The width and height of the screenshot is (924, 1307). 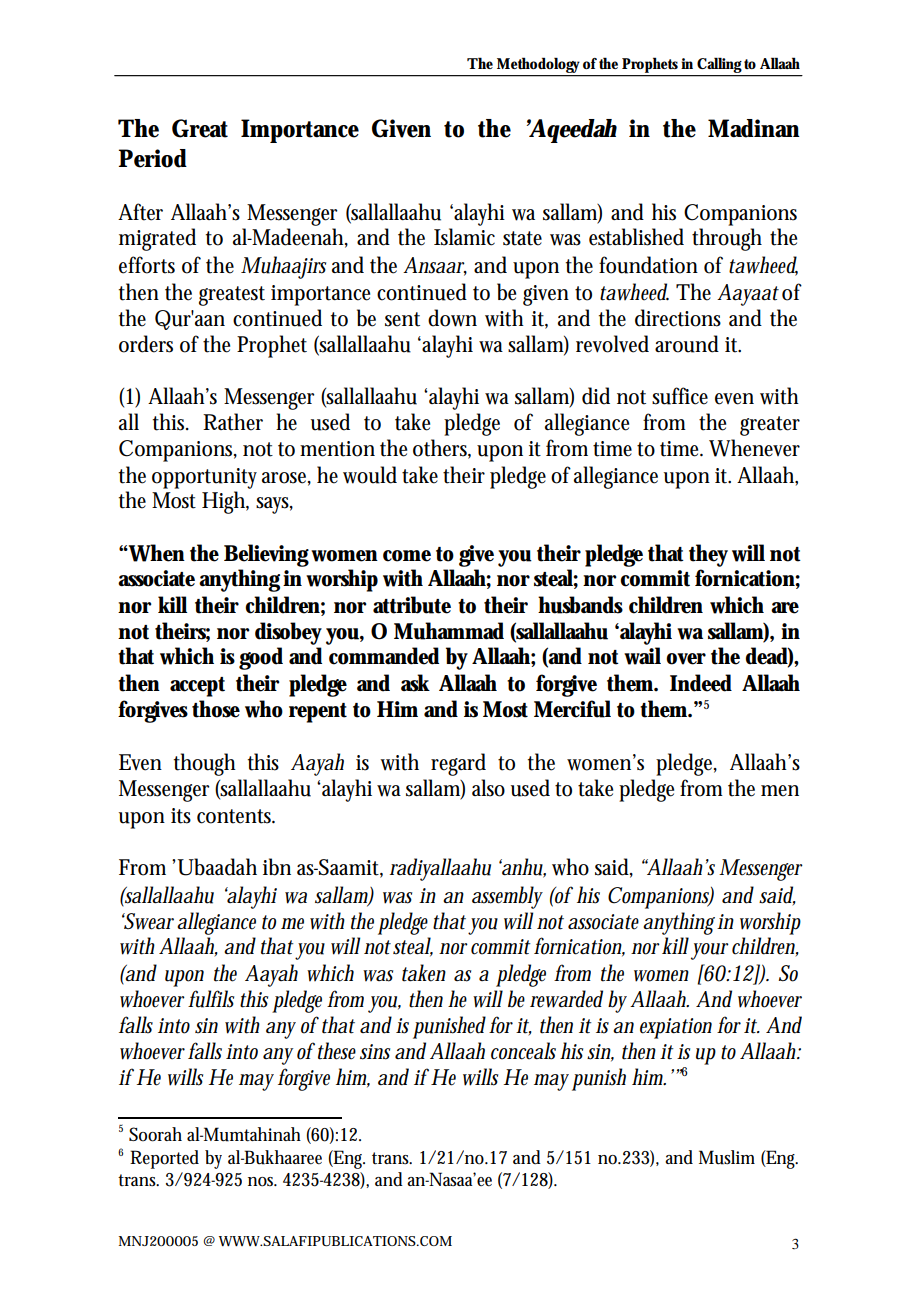 I want to click on suffice, so click(x=680, y=396).
